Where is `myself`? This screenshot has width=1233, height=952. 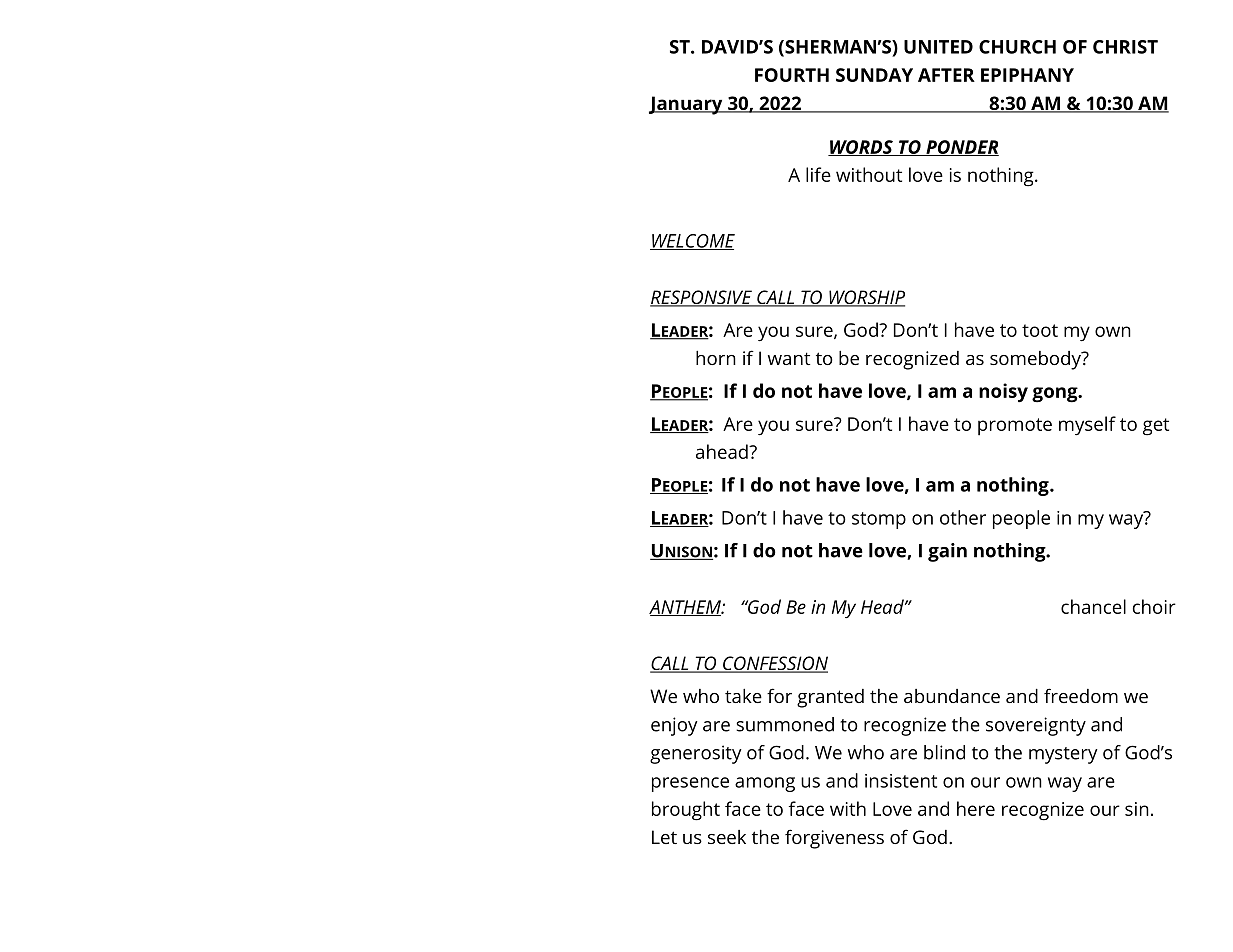 myself is located at coordinates (1087, 426).
